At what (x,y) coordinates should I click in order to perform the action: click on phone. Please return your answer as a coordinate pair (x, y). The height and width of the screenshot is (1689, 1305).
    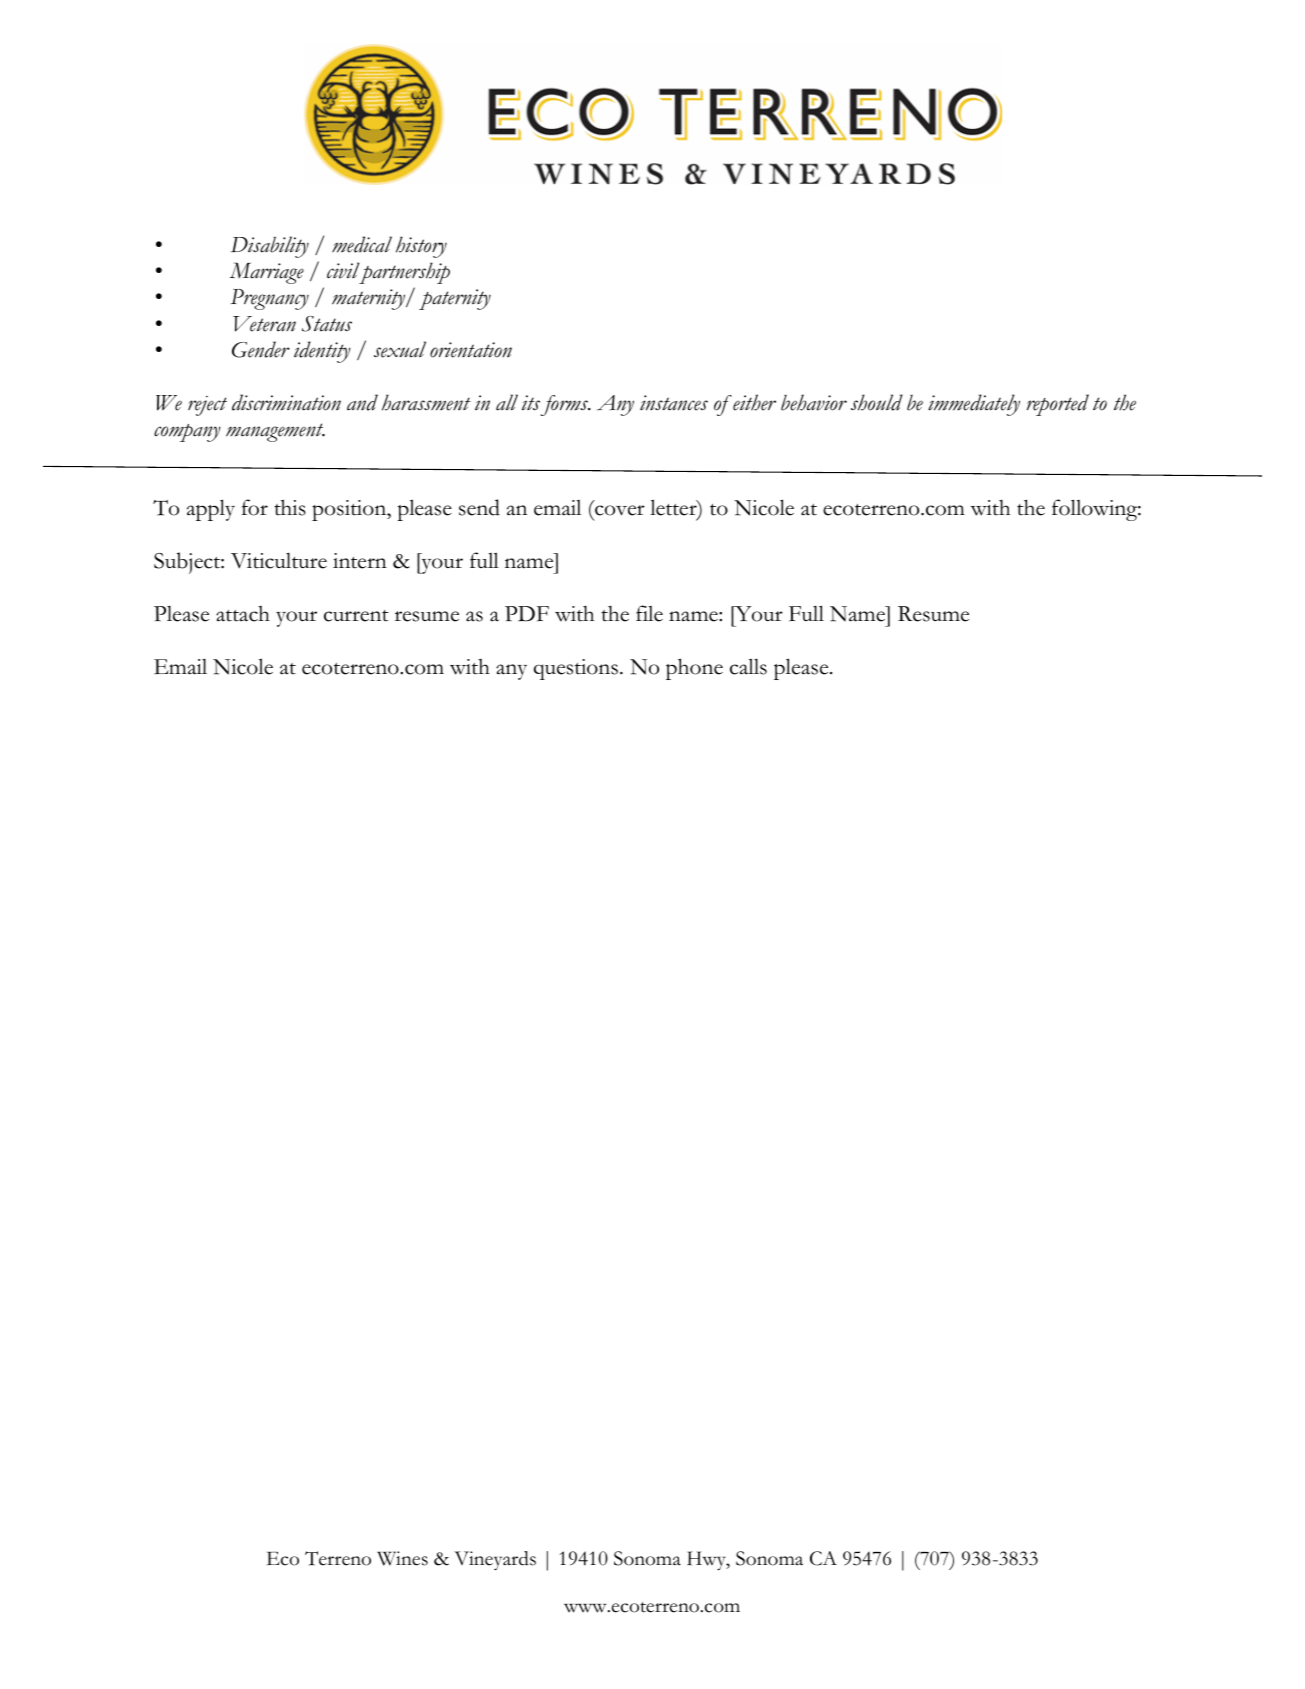
    Looking at the image, I should click on (694, 669).
